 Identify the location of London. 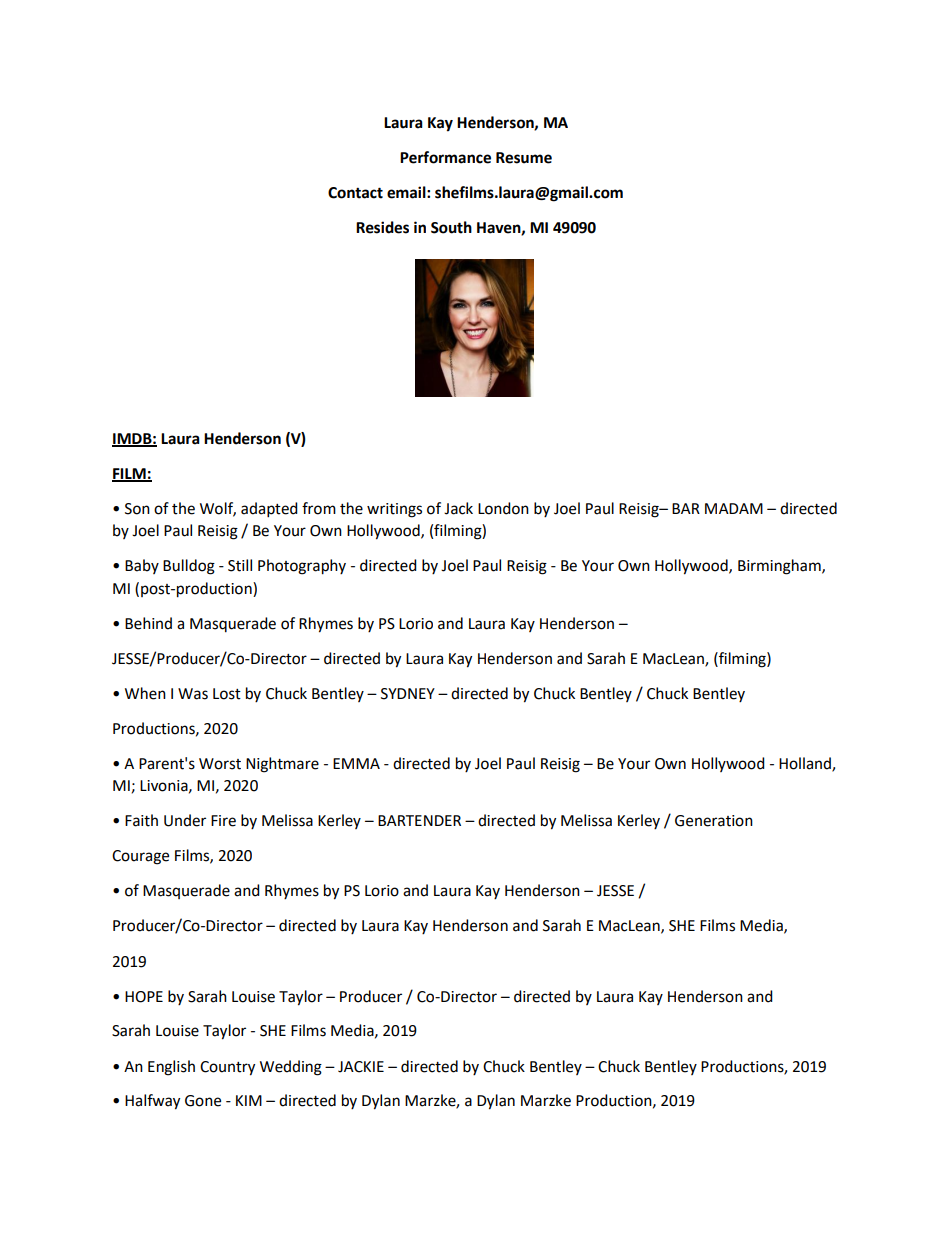
(503, 508).
